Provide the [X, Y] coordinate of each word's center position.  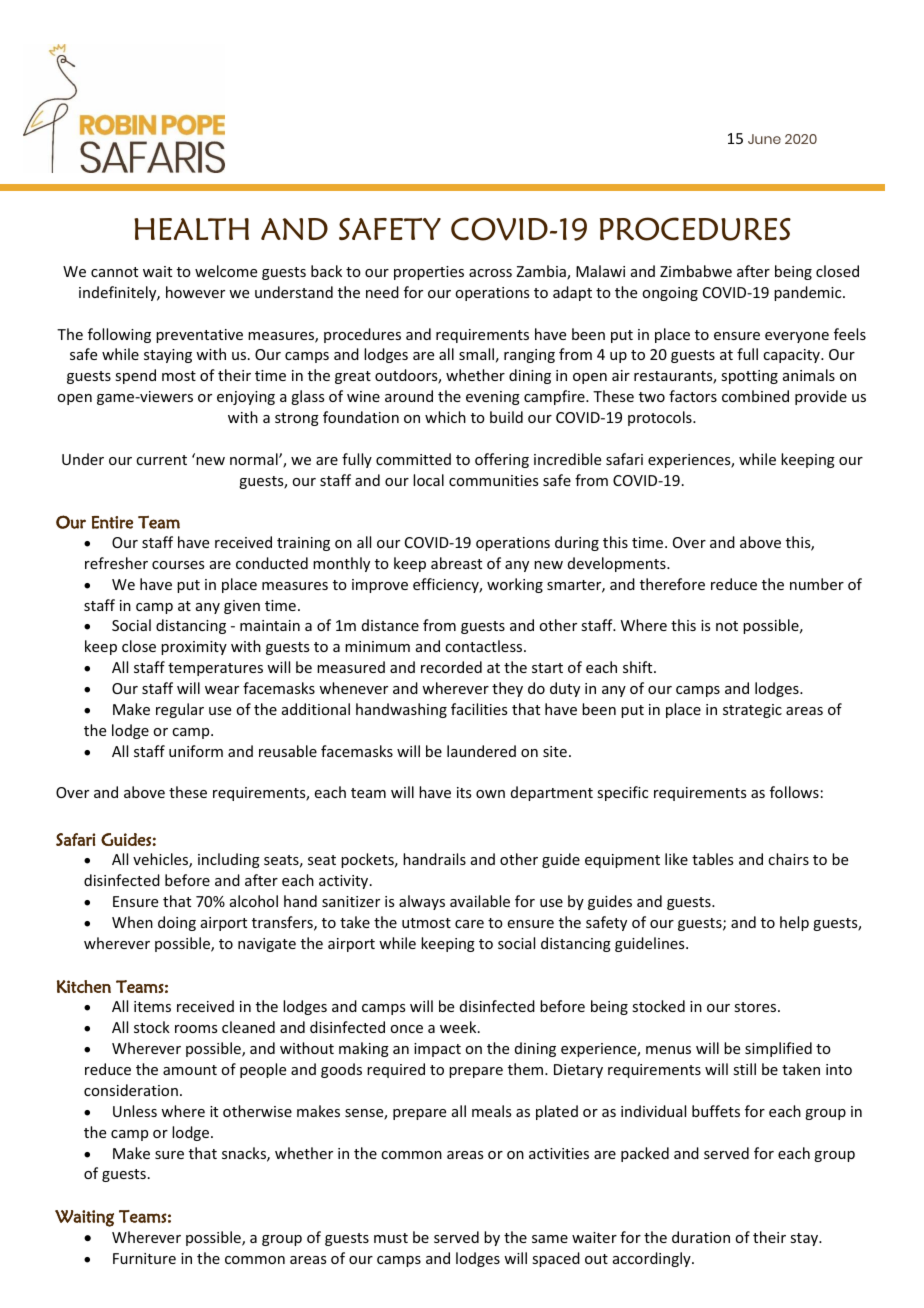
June [764, 139]
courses [178, 565]
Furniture [144, 1258]
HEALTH [191, 229]
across [490, 273]
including [229, 860]
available [480, 901]
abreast [456, 563]
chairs [788, 859]
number [817, 584]
